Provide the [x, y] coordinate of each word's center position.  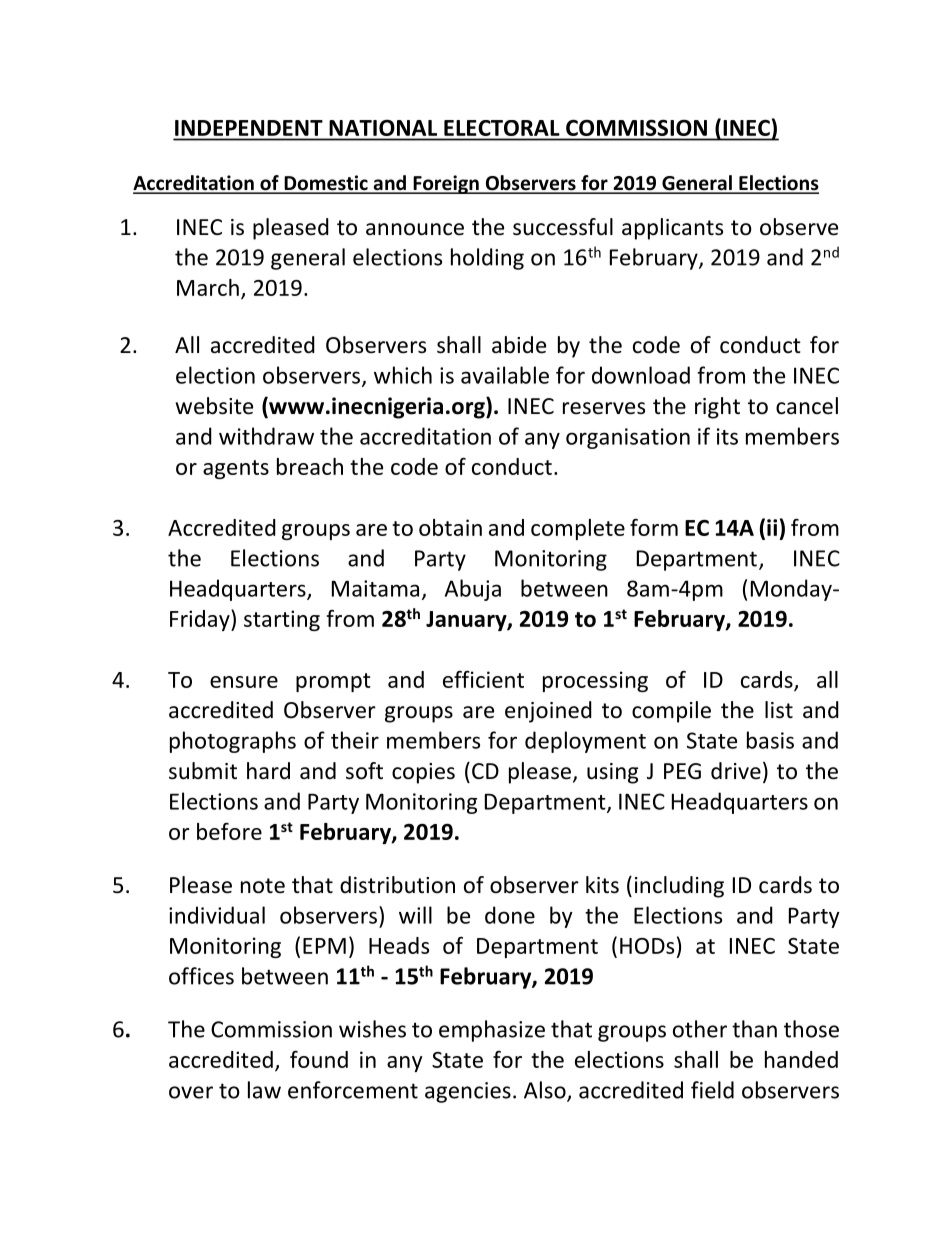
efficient [483, 679]
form [654, 527]
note [263, 886]
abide [519, 345]
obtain [450, 527]
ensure [244, 682]
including [679, 887]
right [717, 408]
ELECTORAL [501, 128]
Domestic [326, 184]
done [510, 915]
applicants [672, 229]
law [264, 1090]
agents [236, 469]
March [208, 287]
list [779, 710]
